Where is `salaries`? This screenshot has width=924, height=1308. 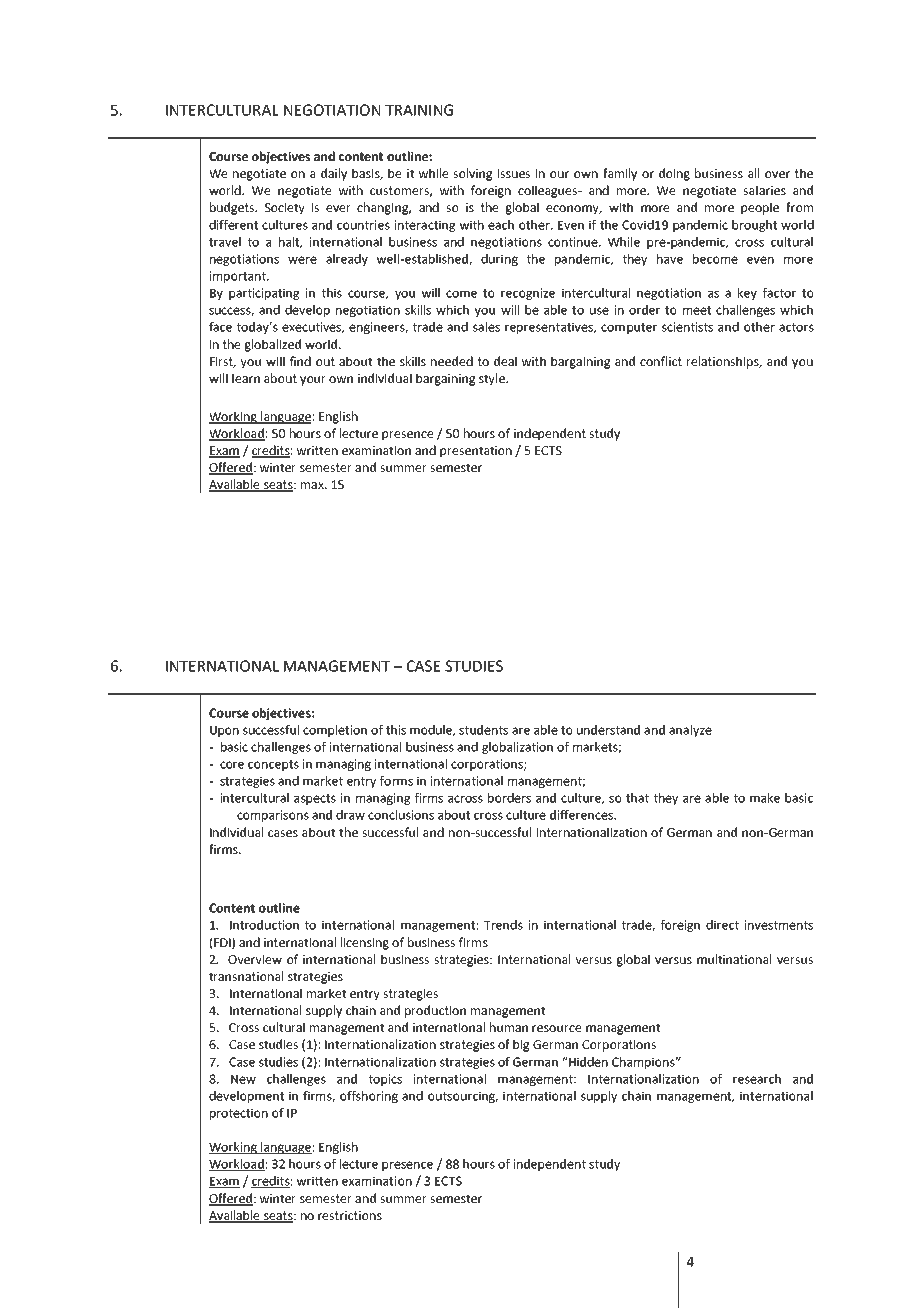
salaries is located at coordinates (764, 190).
